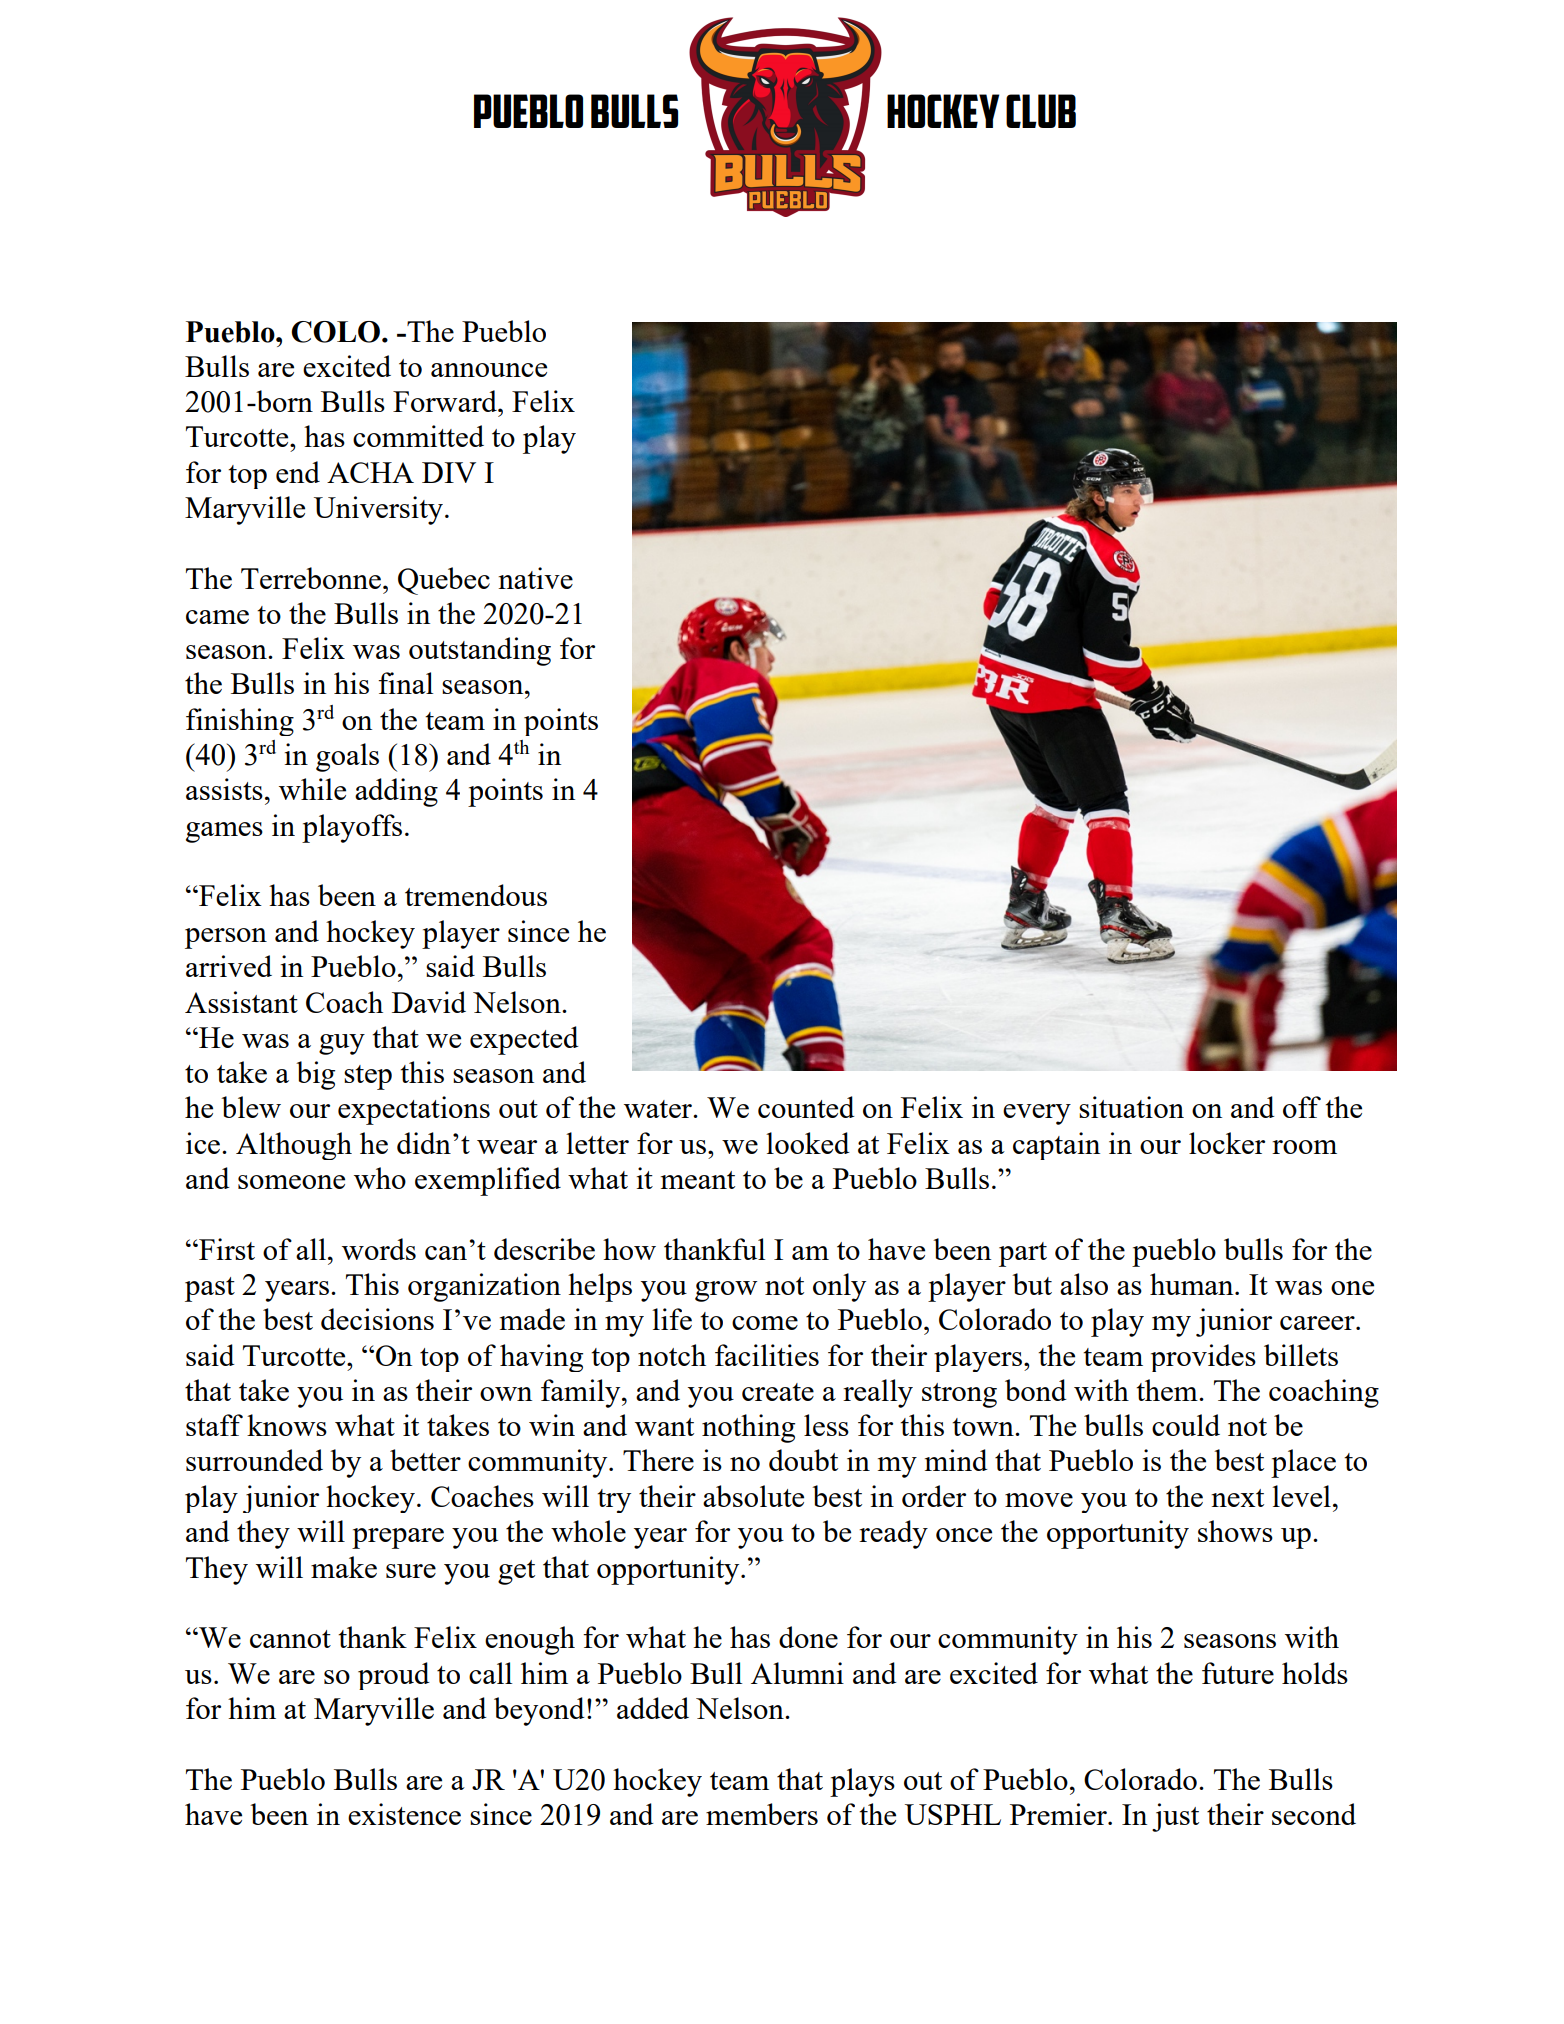 Image resolution: width=1564 pixels, height=2024 pixels. What do you see at coordinates (1041, 111) in the screenshot?
I see `CLUB` at bounding box center [1041, 111].
